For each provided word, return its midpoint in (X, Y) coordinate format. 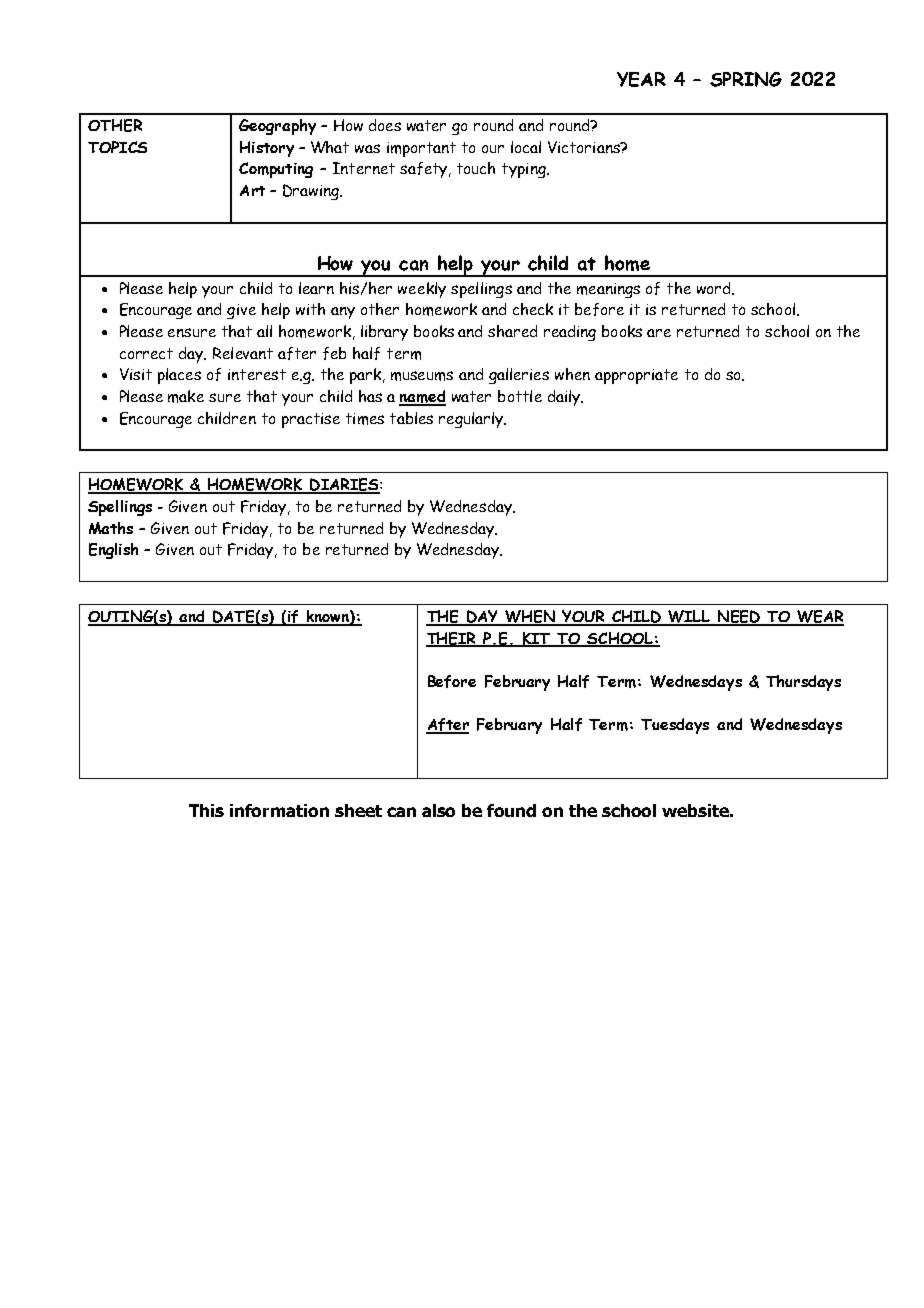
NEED (738, 617)
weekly (422, 290)
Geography (277, 127)
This (206, 810)
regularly (472, 420)
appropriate (636, 376)
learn (316, 288)
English (113, 551)
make (186, 396)
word (715, 288)
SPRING (746, 79)
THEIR (452, 639)
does (385, 125)
